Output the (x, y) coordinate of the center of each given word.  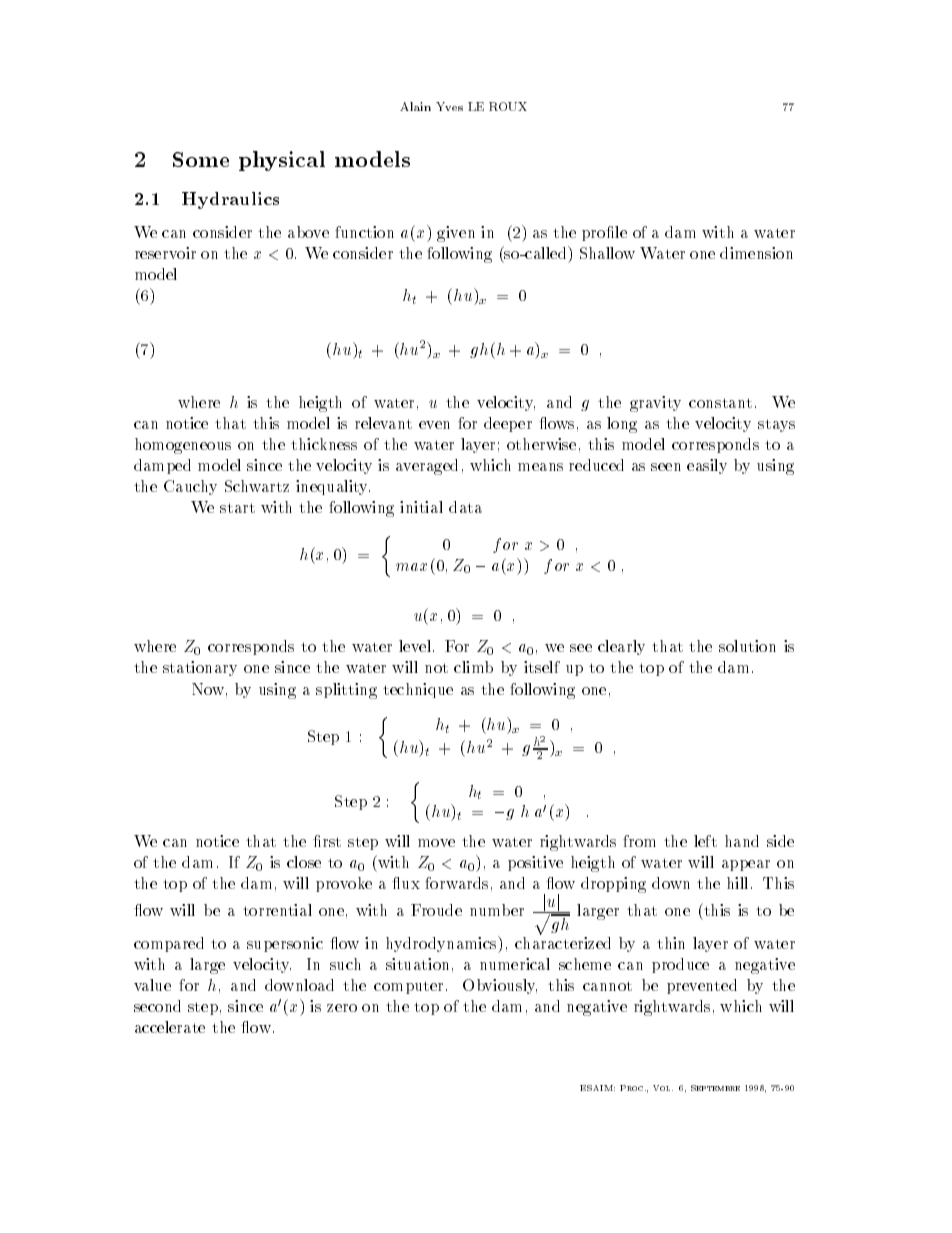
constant (720, 403)
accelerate (170, 1027)
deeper (508, 424)
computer (408, 987)
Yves (449, 106)
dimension (756, 253)
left (705, 841)
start (237, 508)
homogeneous (183, 446)
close (304, 862)
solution (747, 646)
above (308, 232)
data (465, 507)
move (436, 843)
